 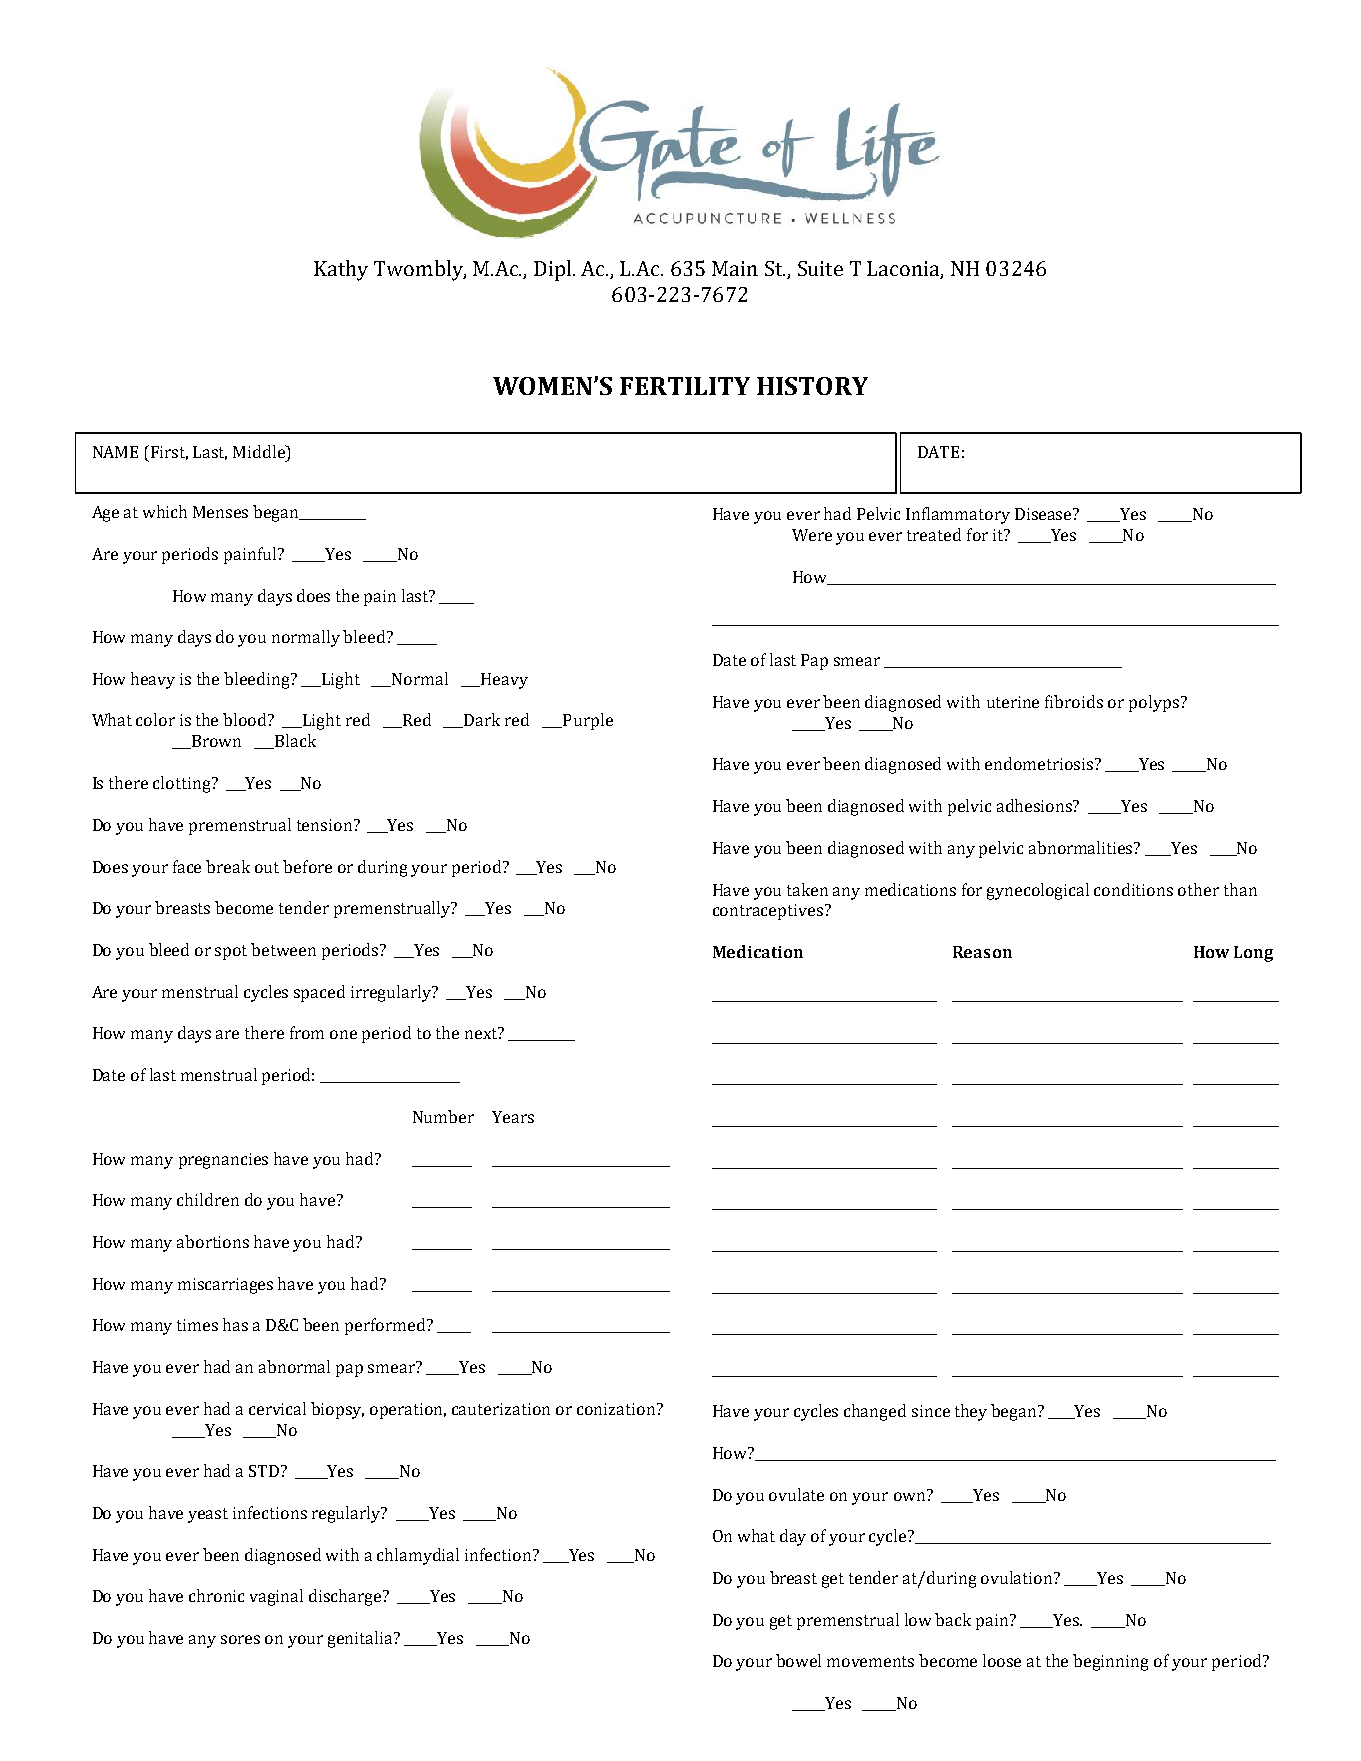 What do you see at coordinates (246, 719) in the screenshot?
I see `blood` at bounding box center [246, 719].
